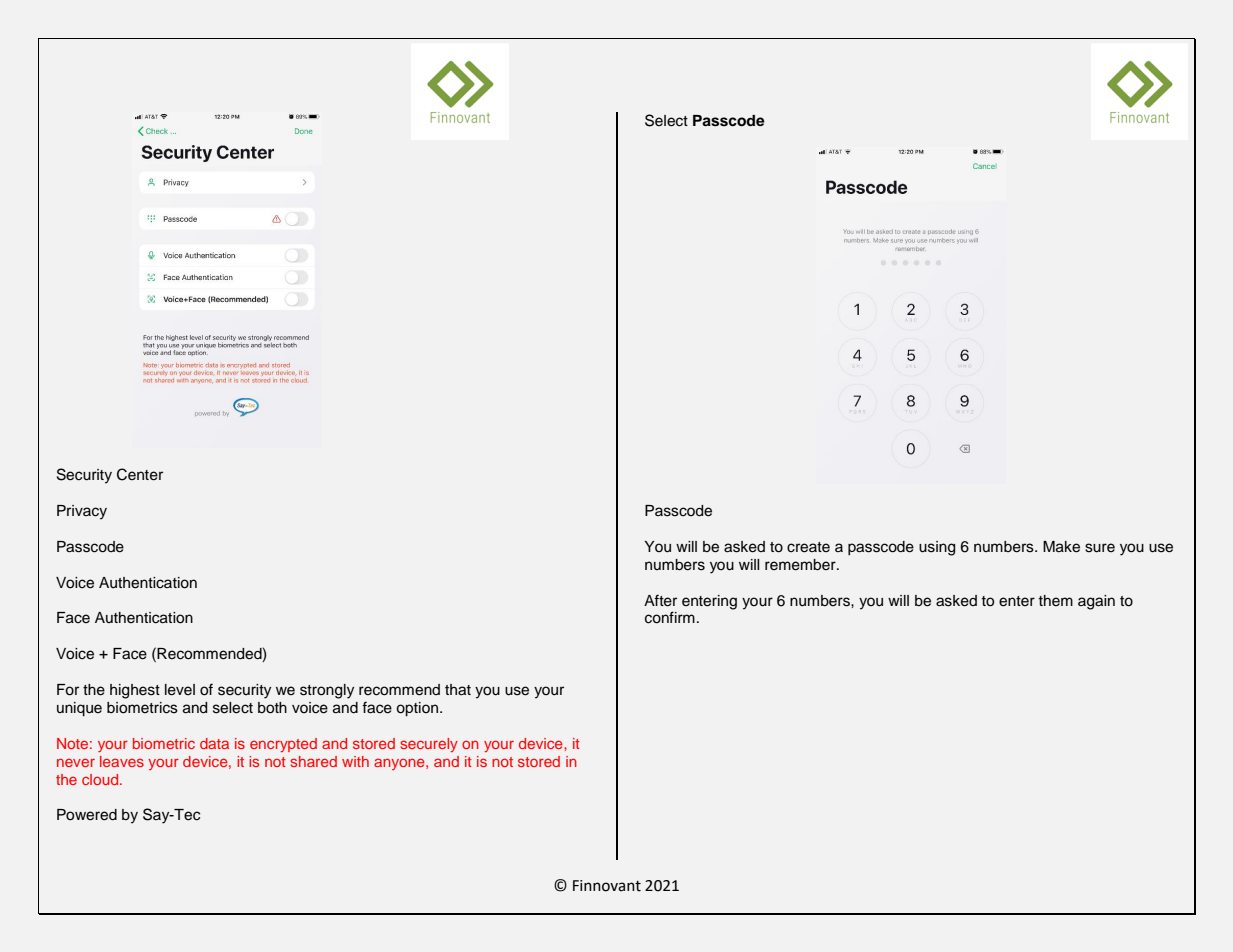 This screenshot has width=1233, height=952. I want to click on After, so click(660, 600).
